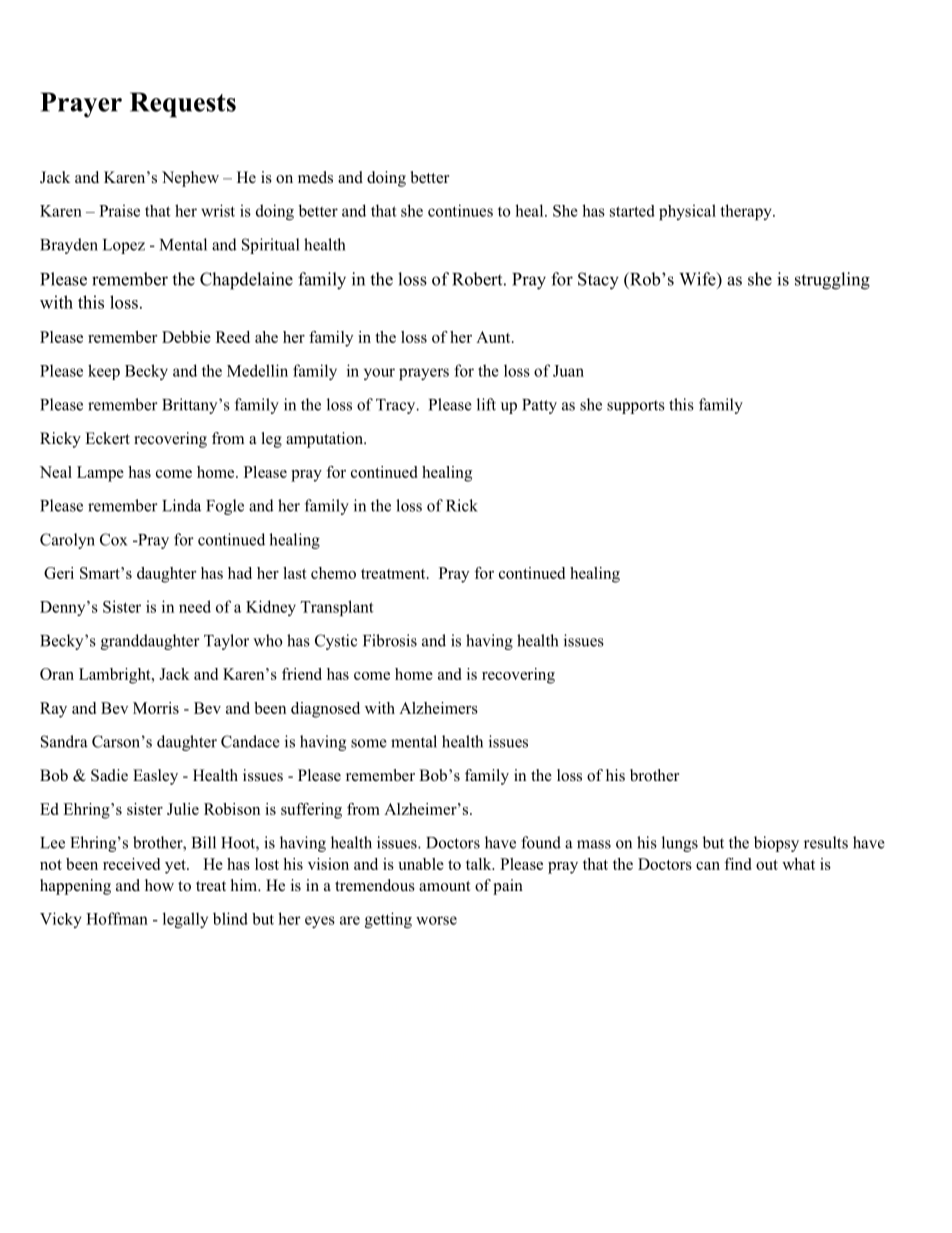 Image resolution: width=952 pixels, height=1233 pixels. I want to click on Fibrosis, so click(390, 640).
